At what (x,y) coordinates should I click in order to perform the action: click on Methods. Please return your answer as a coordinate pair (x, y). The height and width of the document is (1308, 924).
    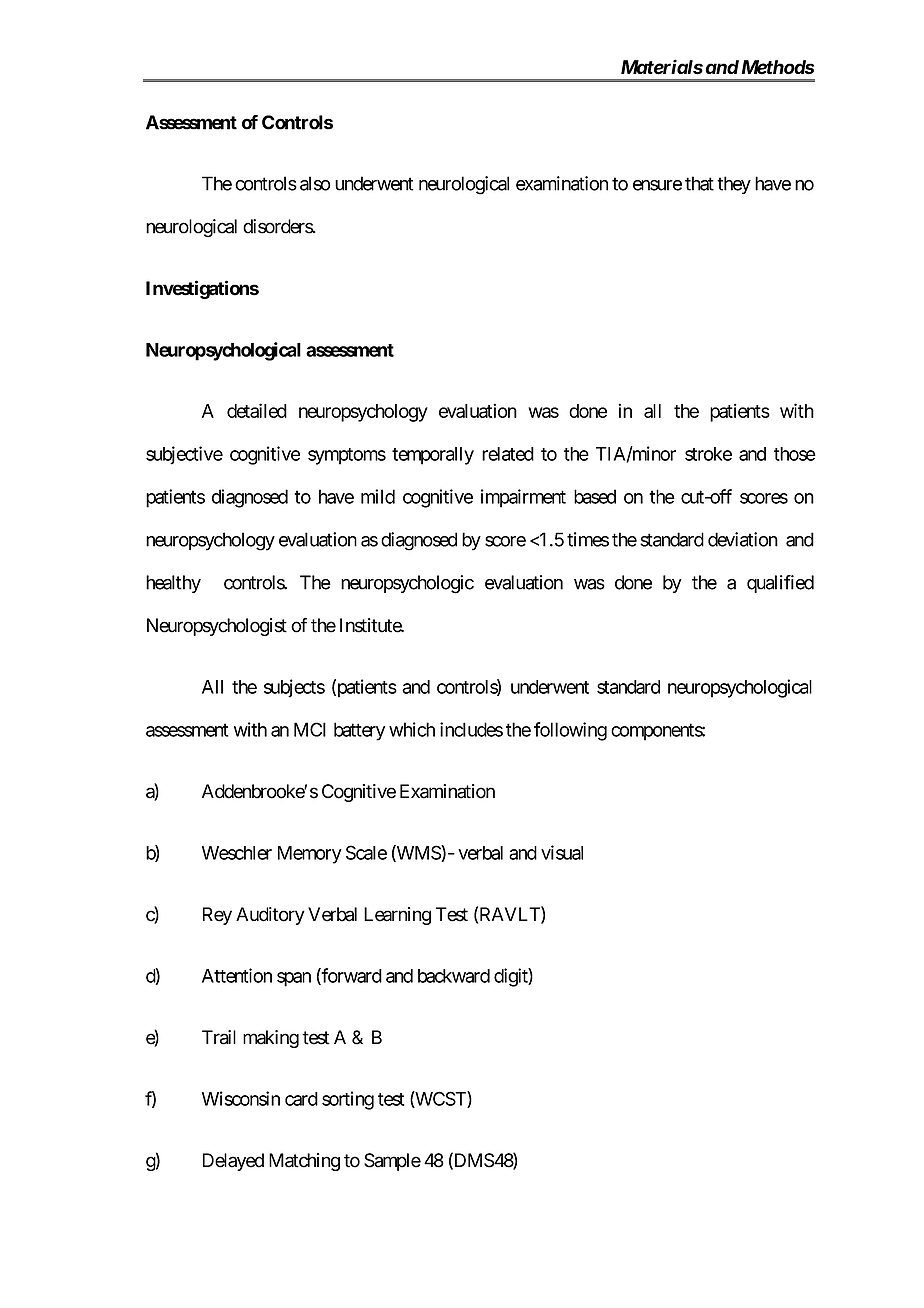
    Looking at the image, I should click on (778, 67).
